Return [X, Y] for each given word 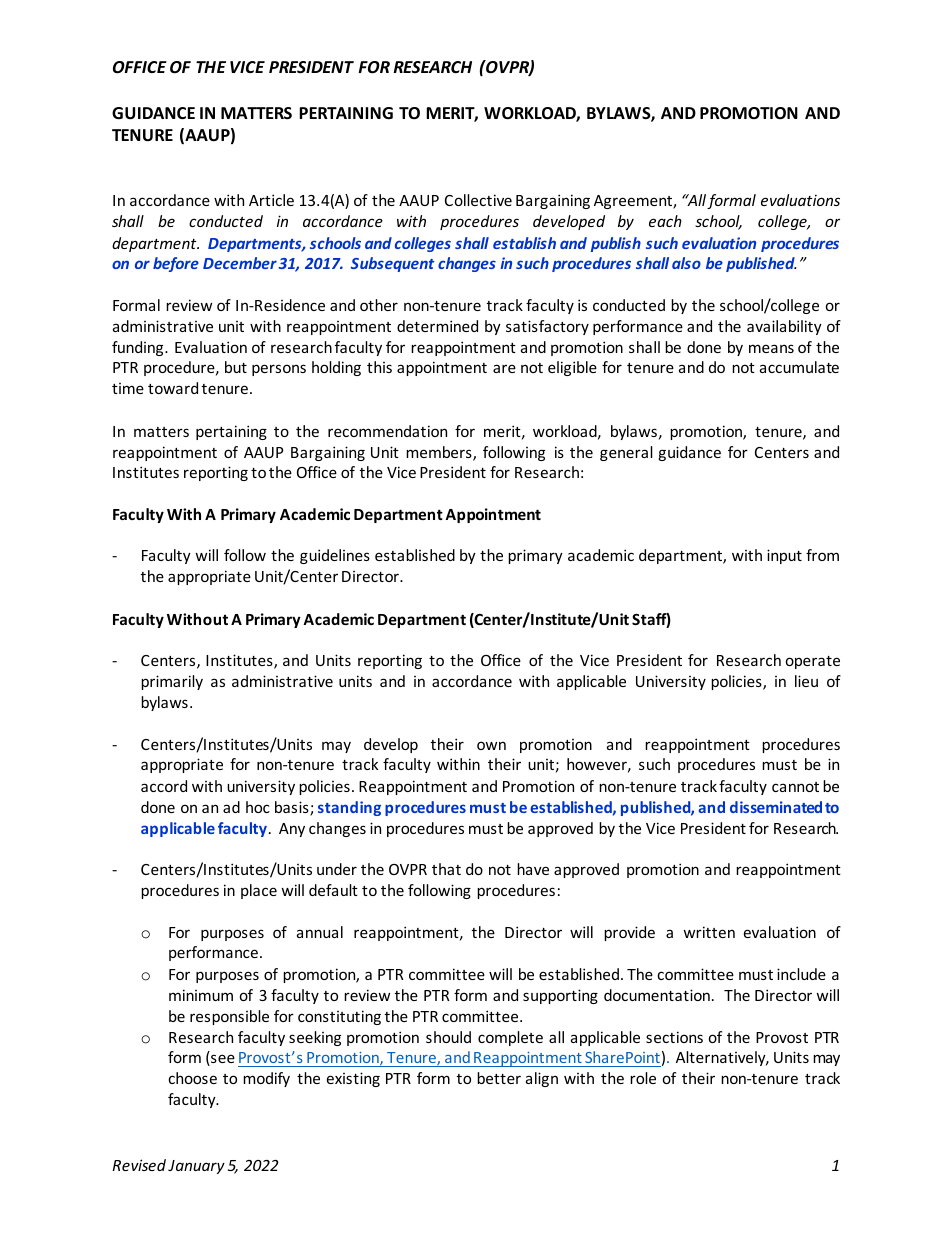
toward [173, 388]
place [259, 891]
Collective [478, 200]
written [709, 932]
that [446, 869]
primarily [172, 682]
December [240, 263]
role [643, 1078]
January [196, 1167]
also [686, 263]
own [491, 745]
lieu [806, 681]
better [499, 1078]
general [626, 453]
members [440, 453]
